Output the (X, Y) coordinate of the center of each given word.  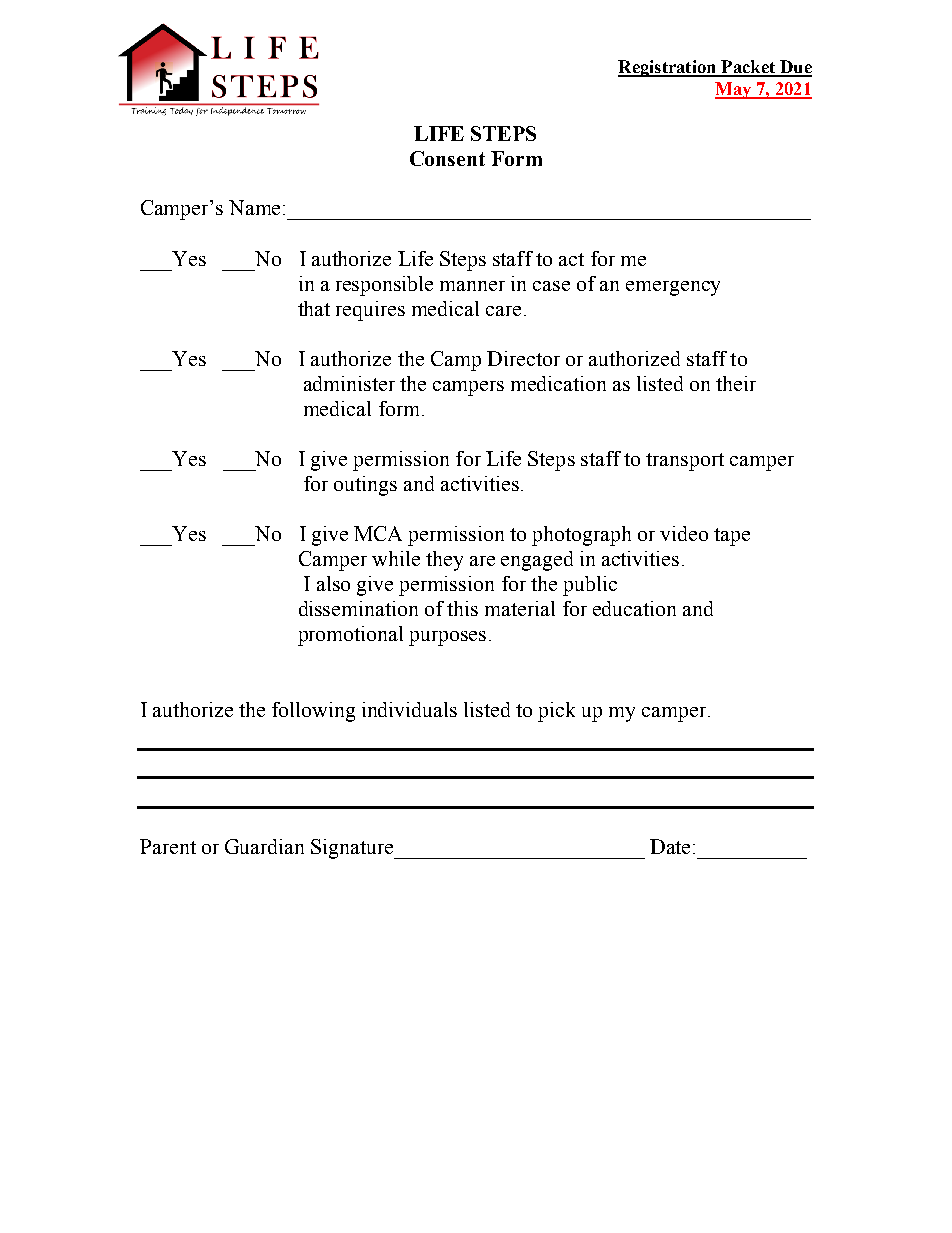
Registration (668, 68)
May (734, 90)
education (634, 608)
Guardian (264, 846)
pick (556, 712)
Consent (447, 158)
